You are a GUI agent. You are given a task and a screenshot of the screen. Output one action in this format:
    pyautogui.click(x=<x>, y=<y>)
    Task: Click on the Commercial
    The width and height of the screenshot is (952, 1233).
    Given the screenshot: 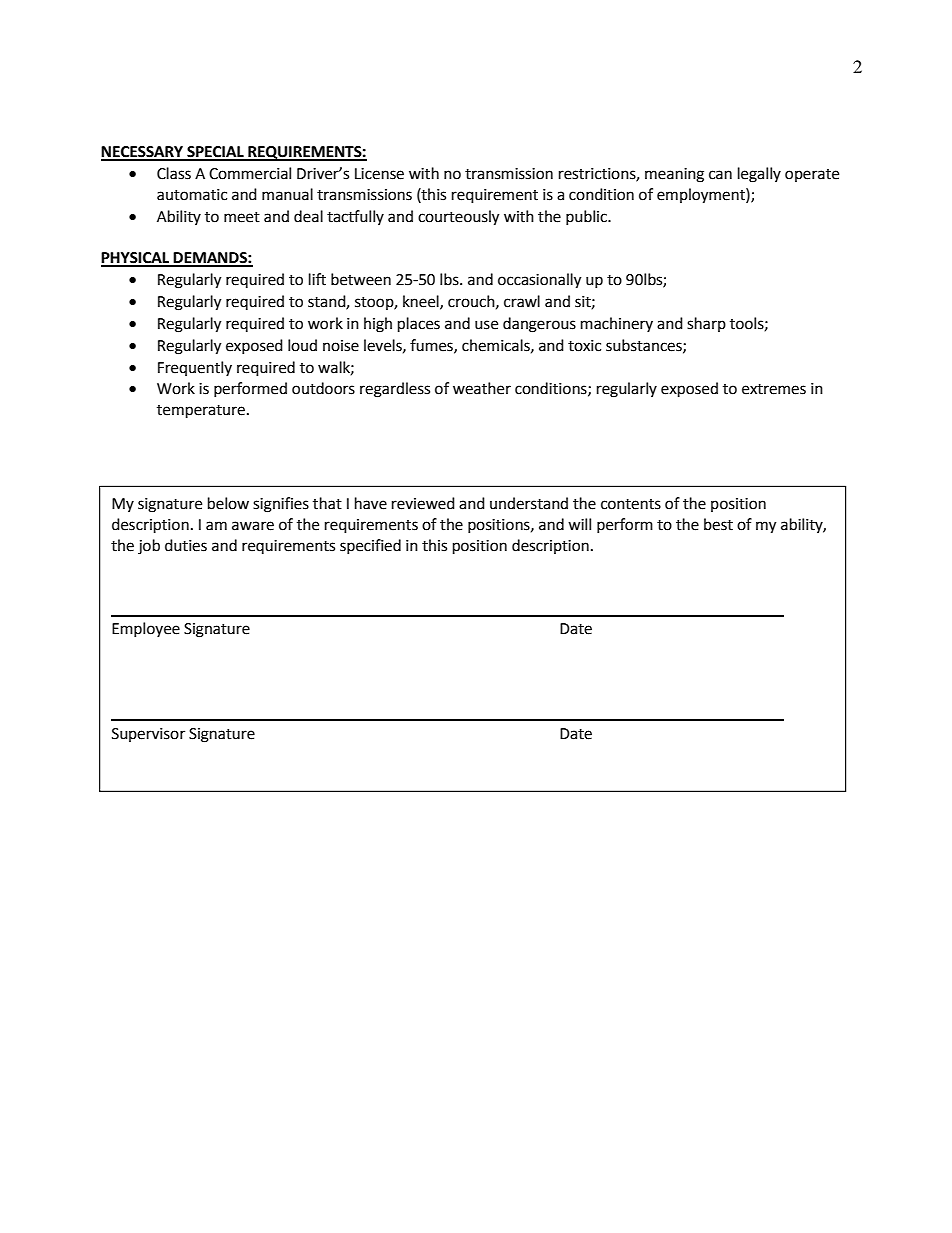 What is the action you would take?
    pyautogui.click(x=250, y=173)
